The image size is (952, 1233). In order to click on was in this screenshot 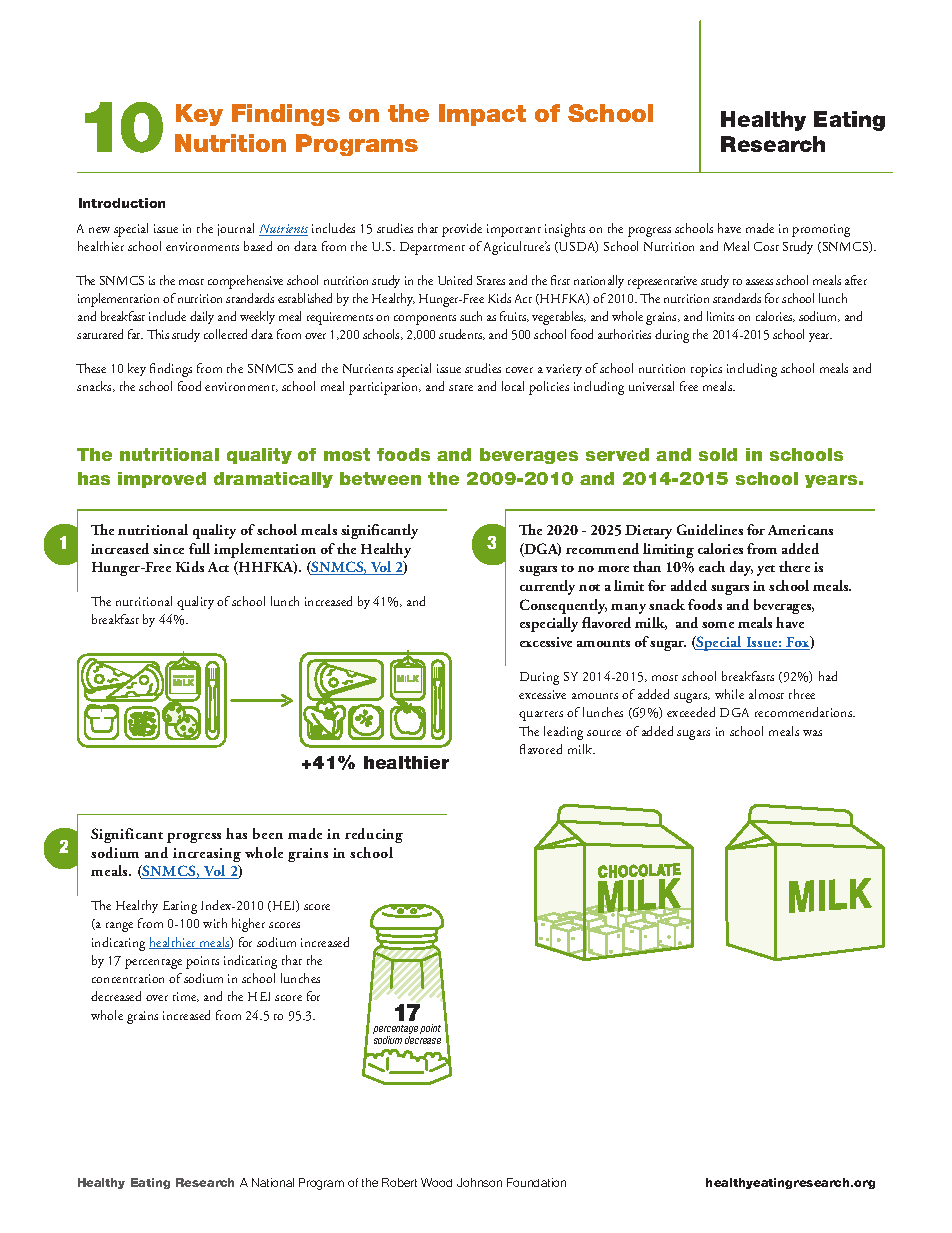, I will do `click(812, 733)`.
